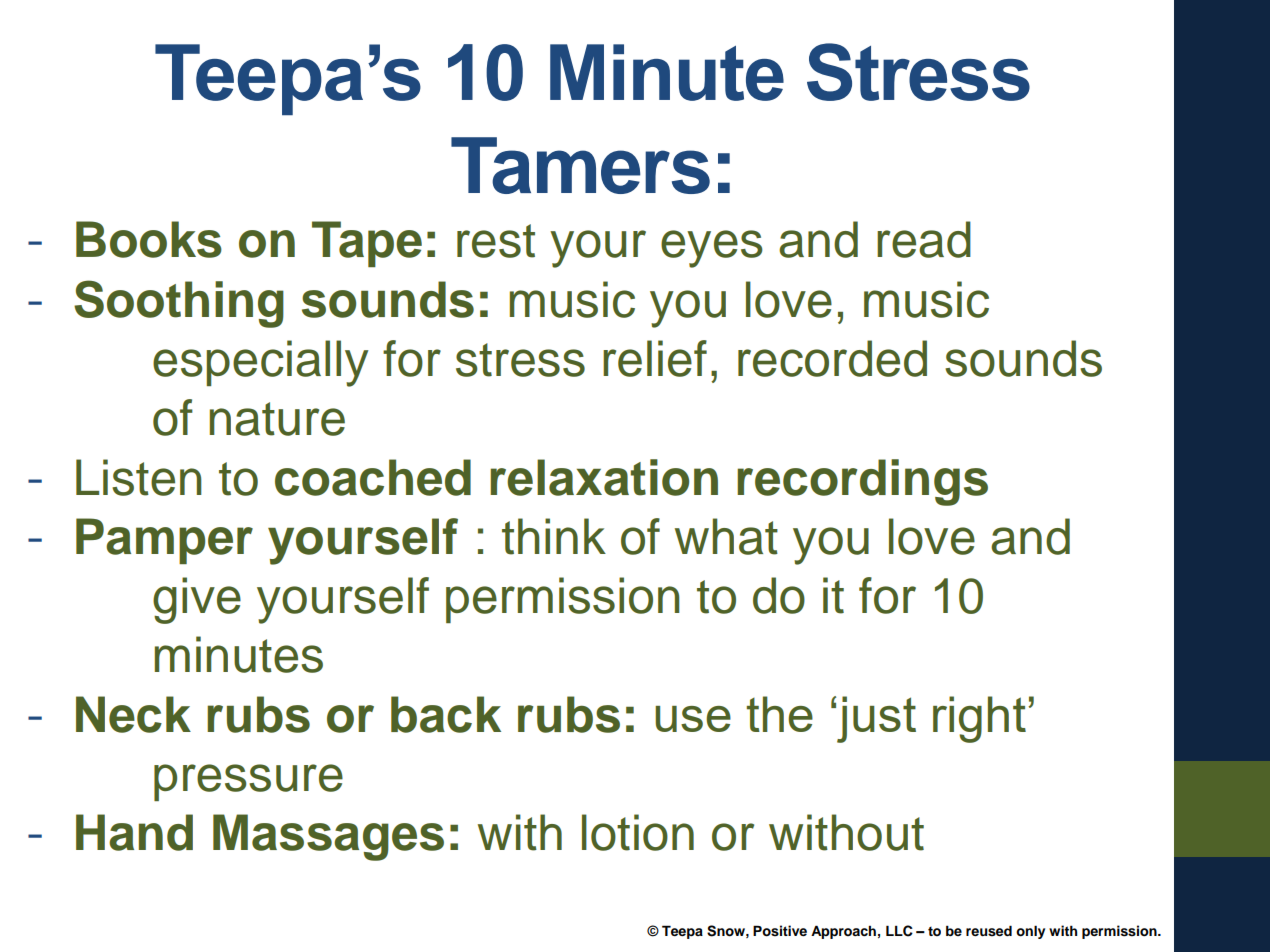 This screenshot has height=952, width=1270. What do you see at coordinates (862, 482) in the screenshot?
I see `recordings` at bounding box center [862, 482].
